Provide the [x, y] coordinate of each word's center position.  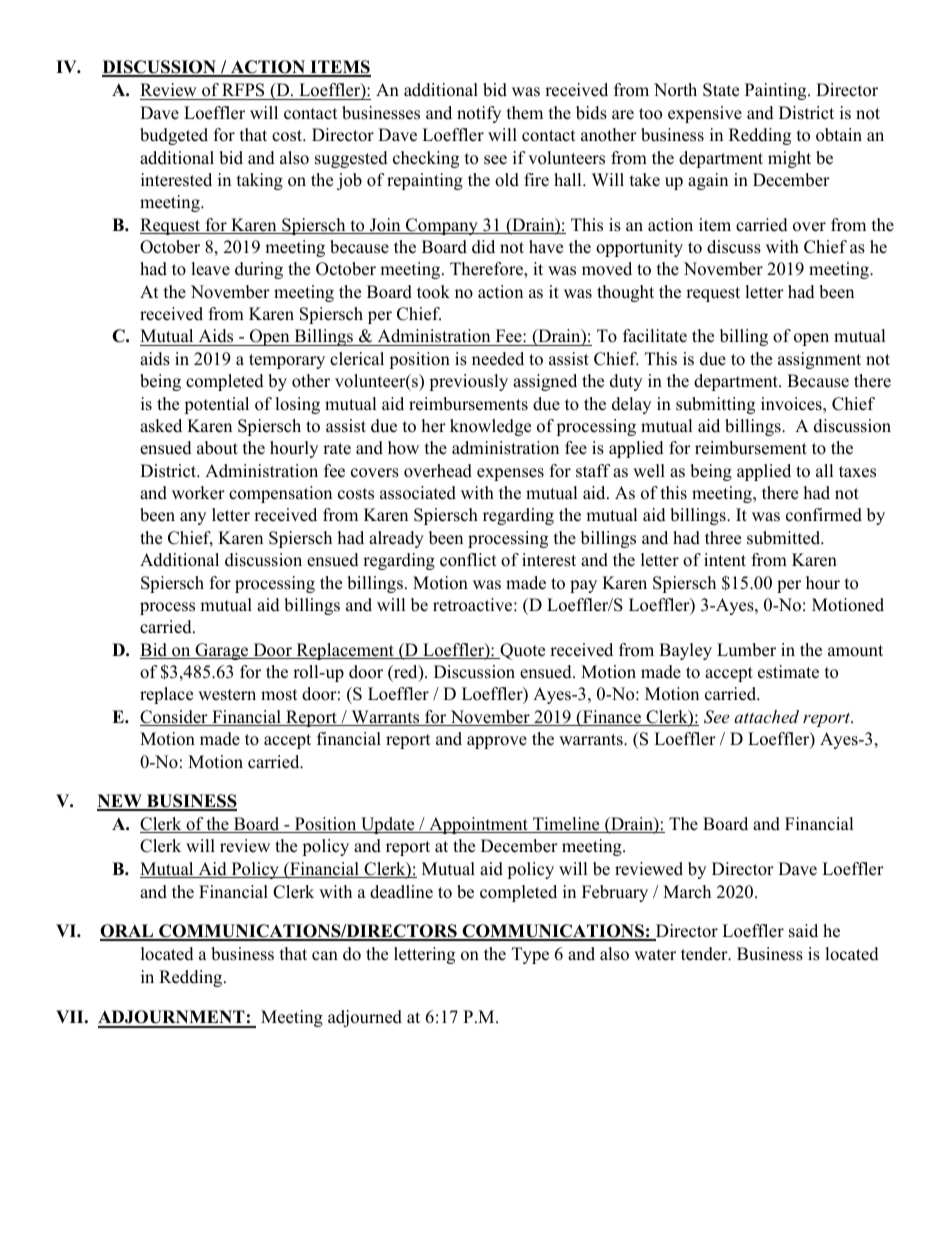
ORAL [128, 932]
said [803, 931]
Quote [521, 651]
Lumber [746, 650]
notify [479, 114]
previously [468, 382]
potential [216, 405]
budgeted [174, 136]
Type [530, 955]
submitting [715, 405]
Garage [222, 651]
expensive [705, 114]
